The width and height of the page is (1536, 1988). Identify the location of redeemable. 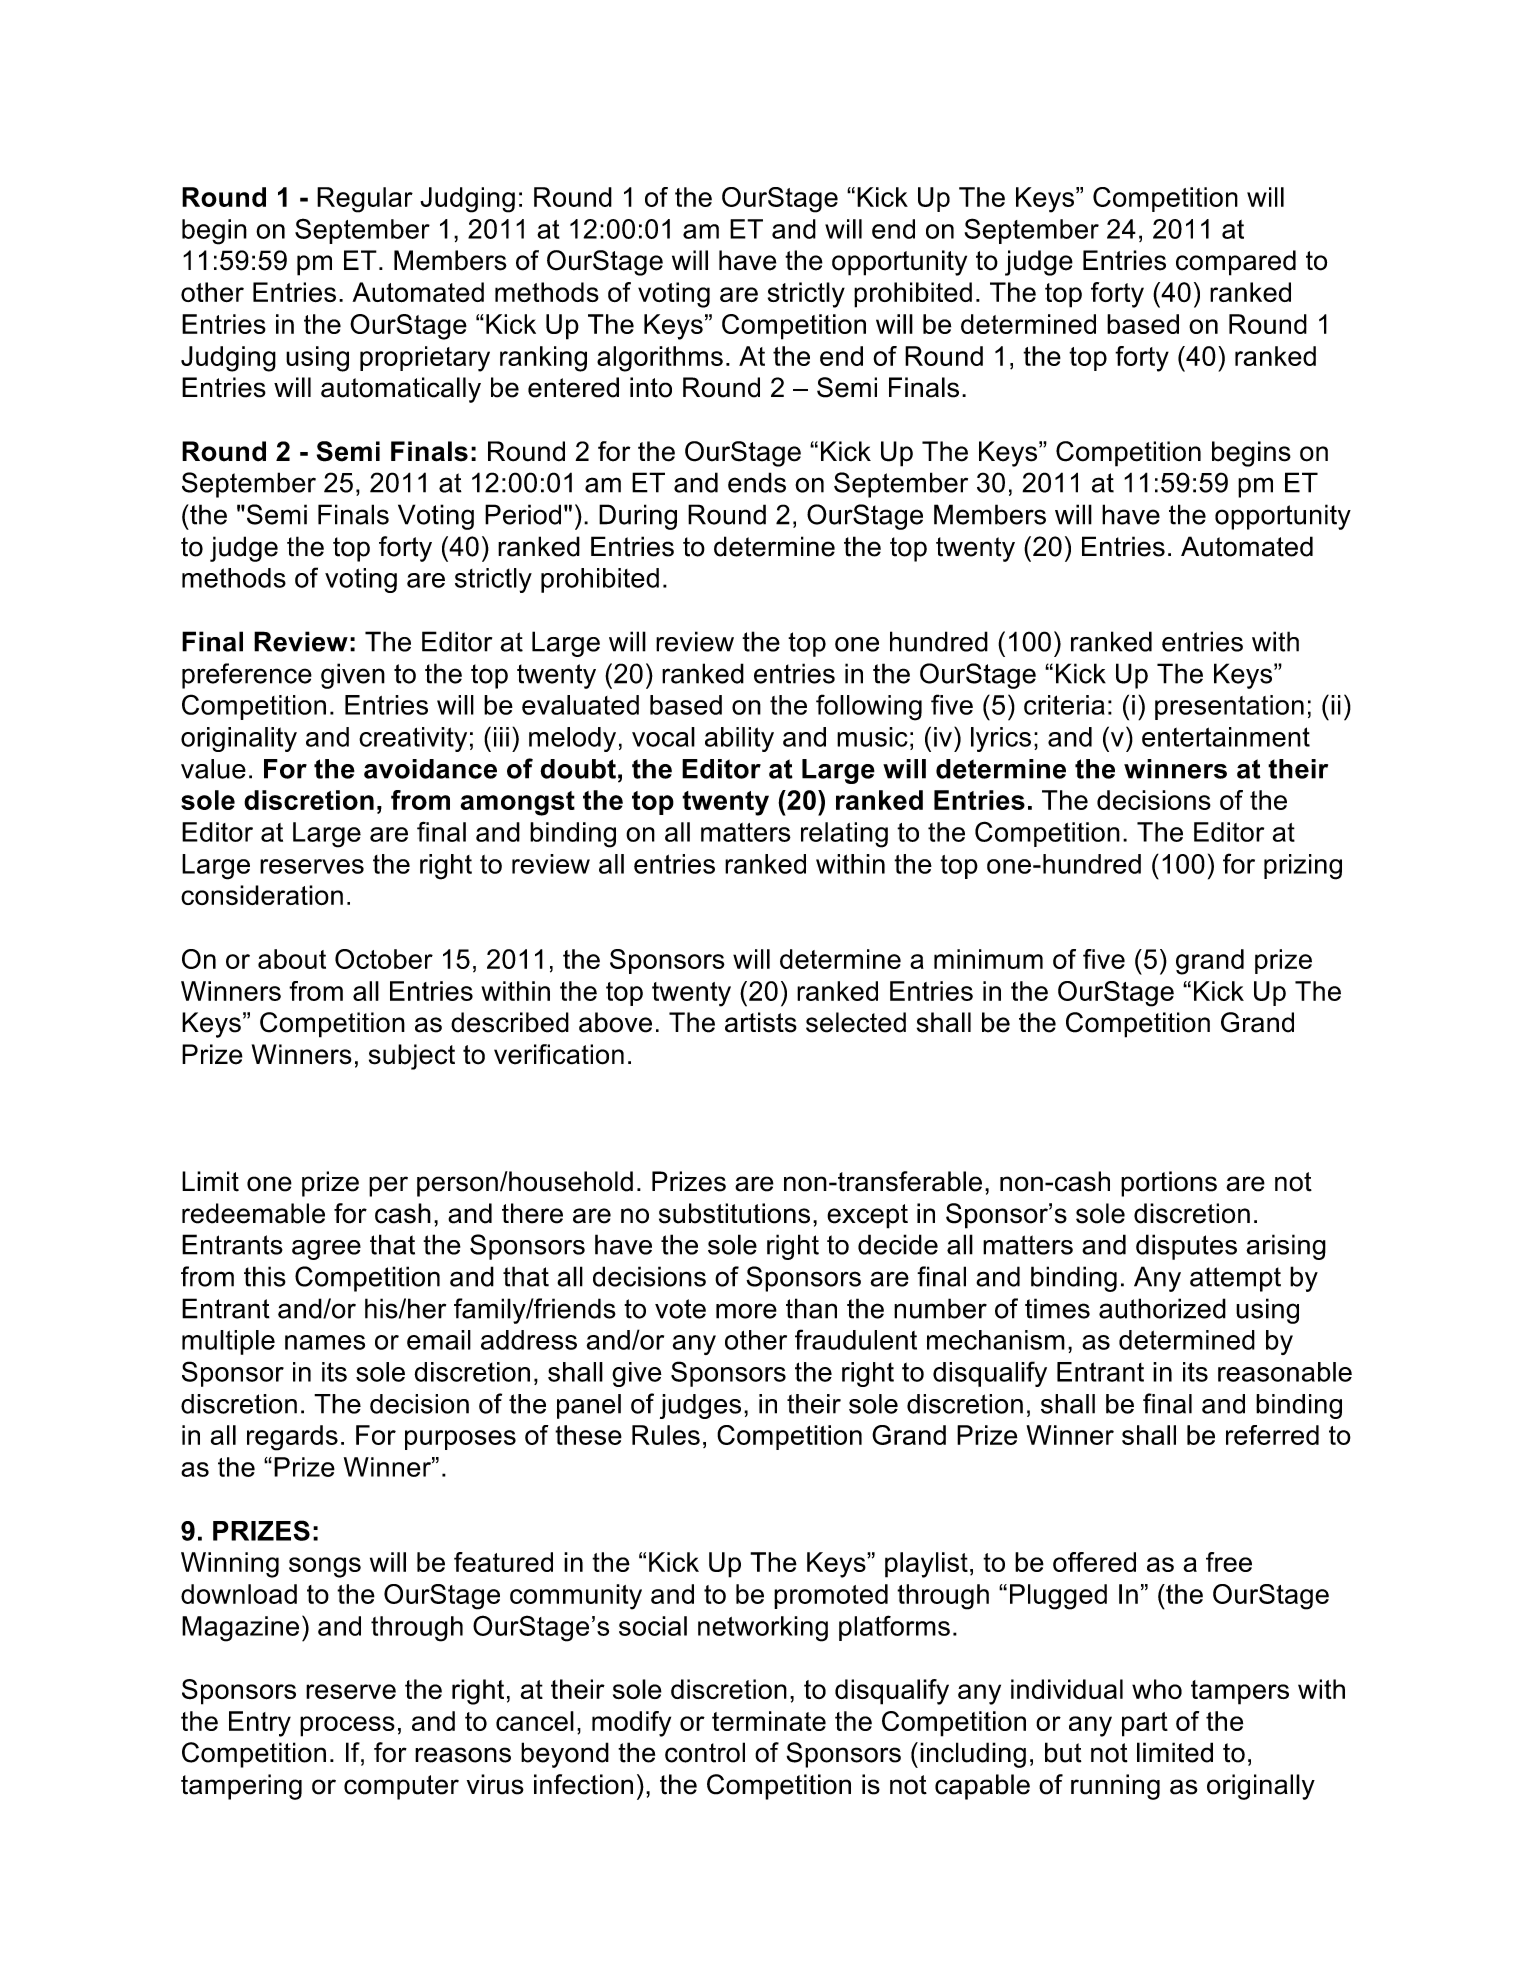
(253, 1213).
